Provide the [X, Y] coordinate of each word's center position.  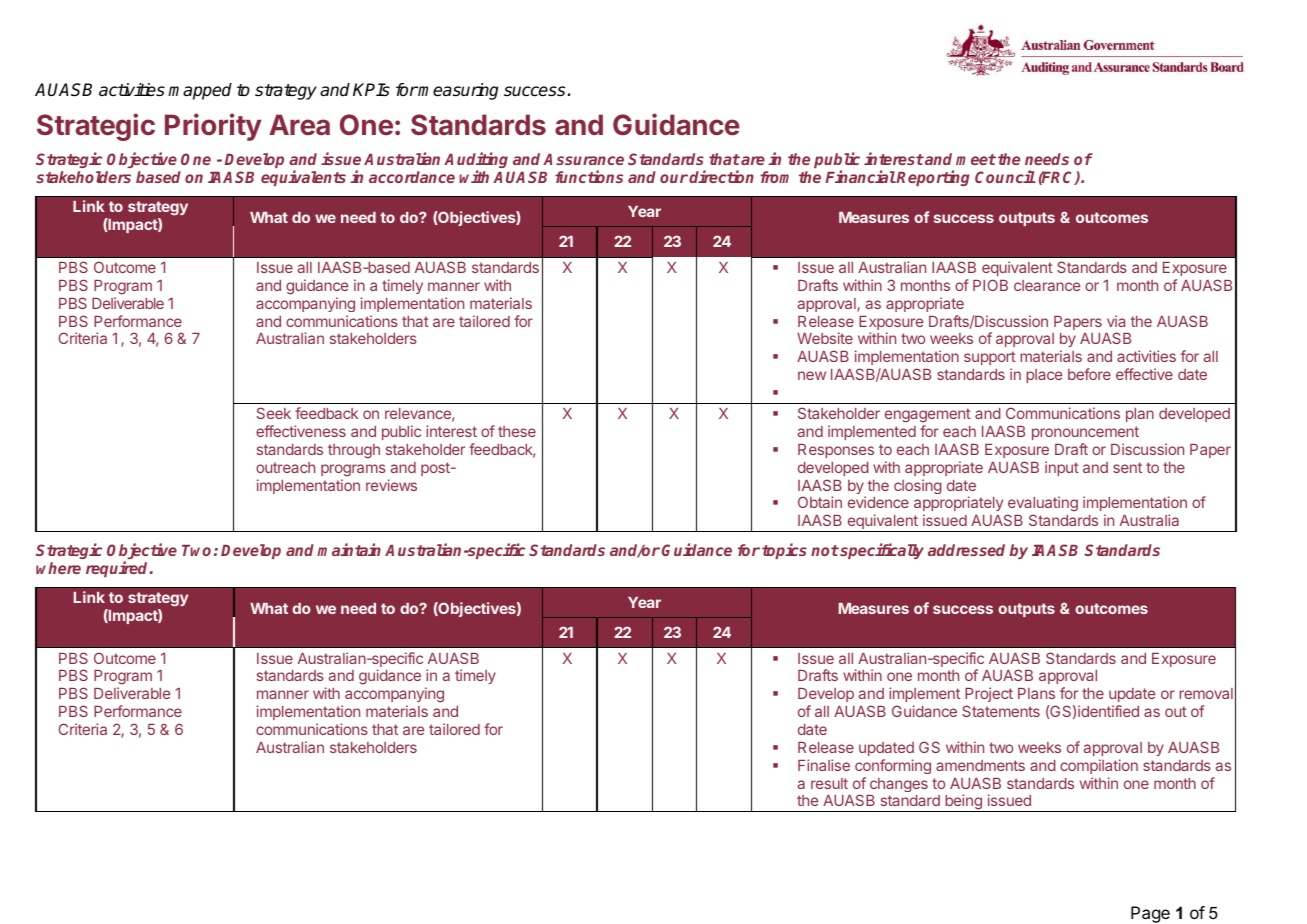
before [1089, 374]
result [829, 783]
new [812, 375]
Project [989, 696]
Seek [274, 413]
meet [976, 159]
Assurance [583, 159]
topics [784, 551]
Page [1150, 914]
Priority [213, 127]
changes [899, 785]
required [118, 569]
